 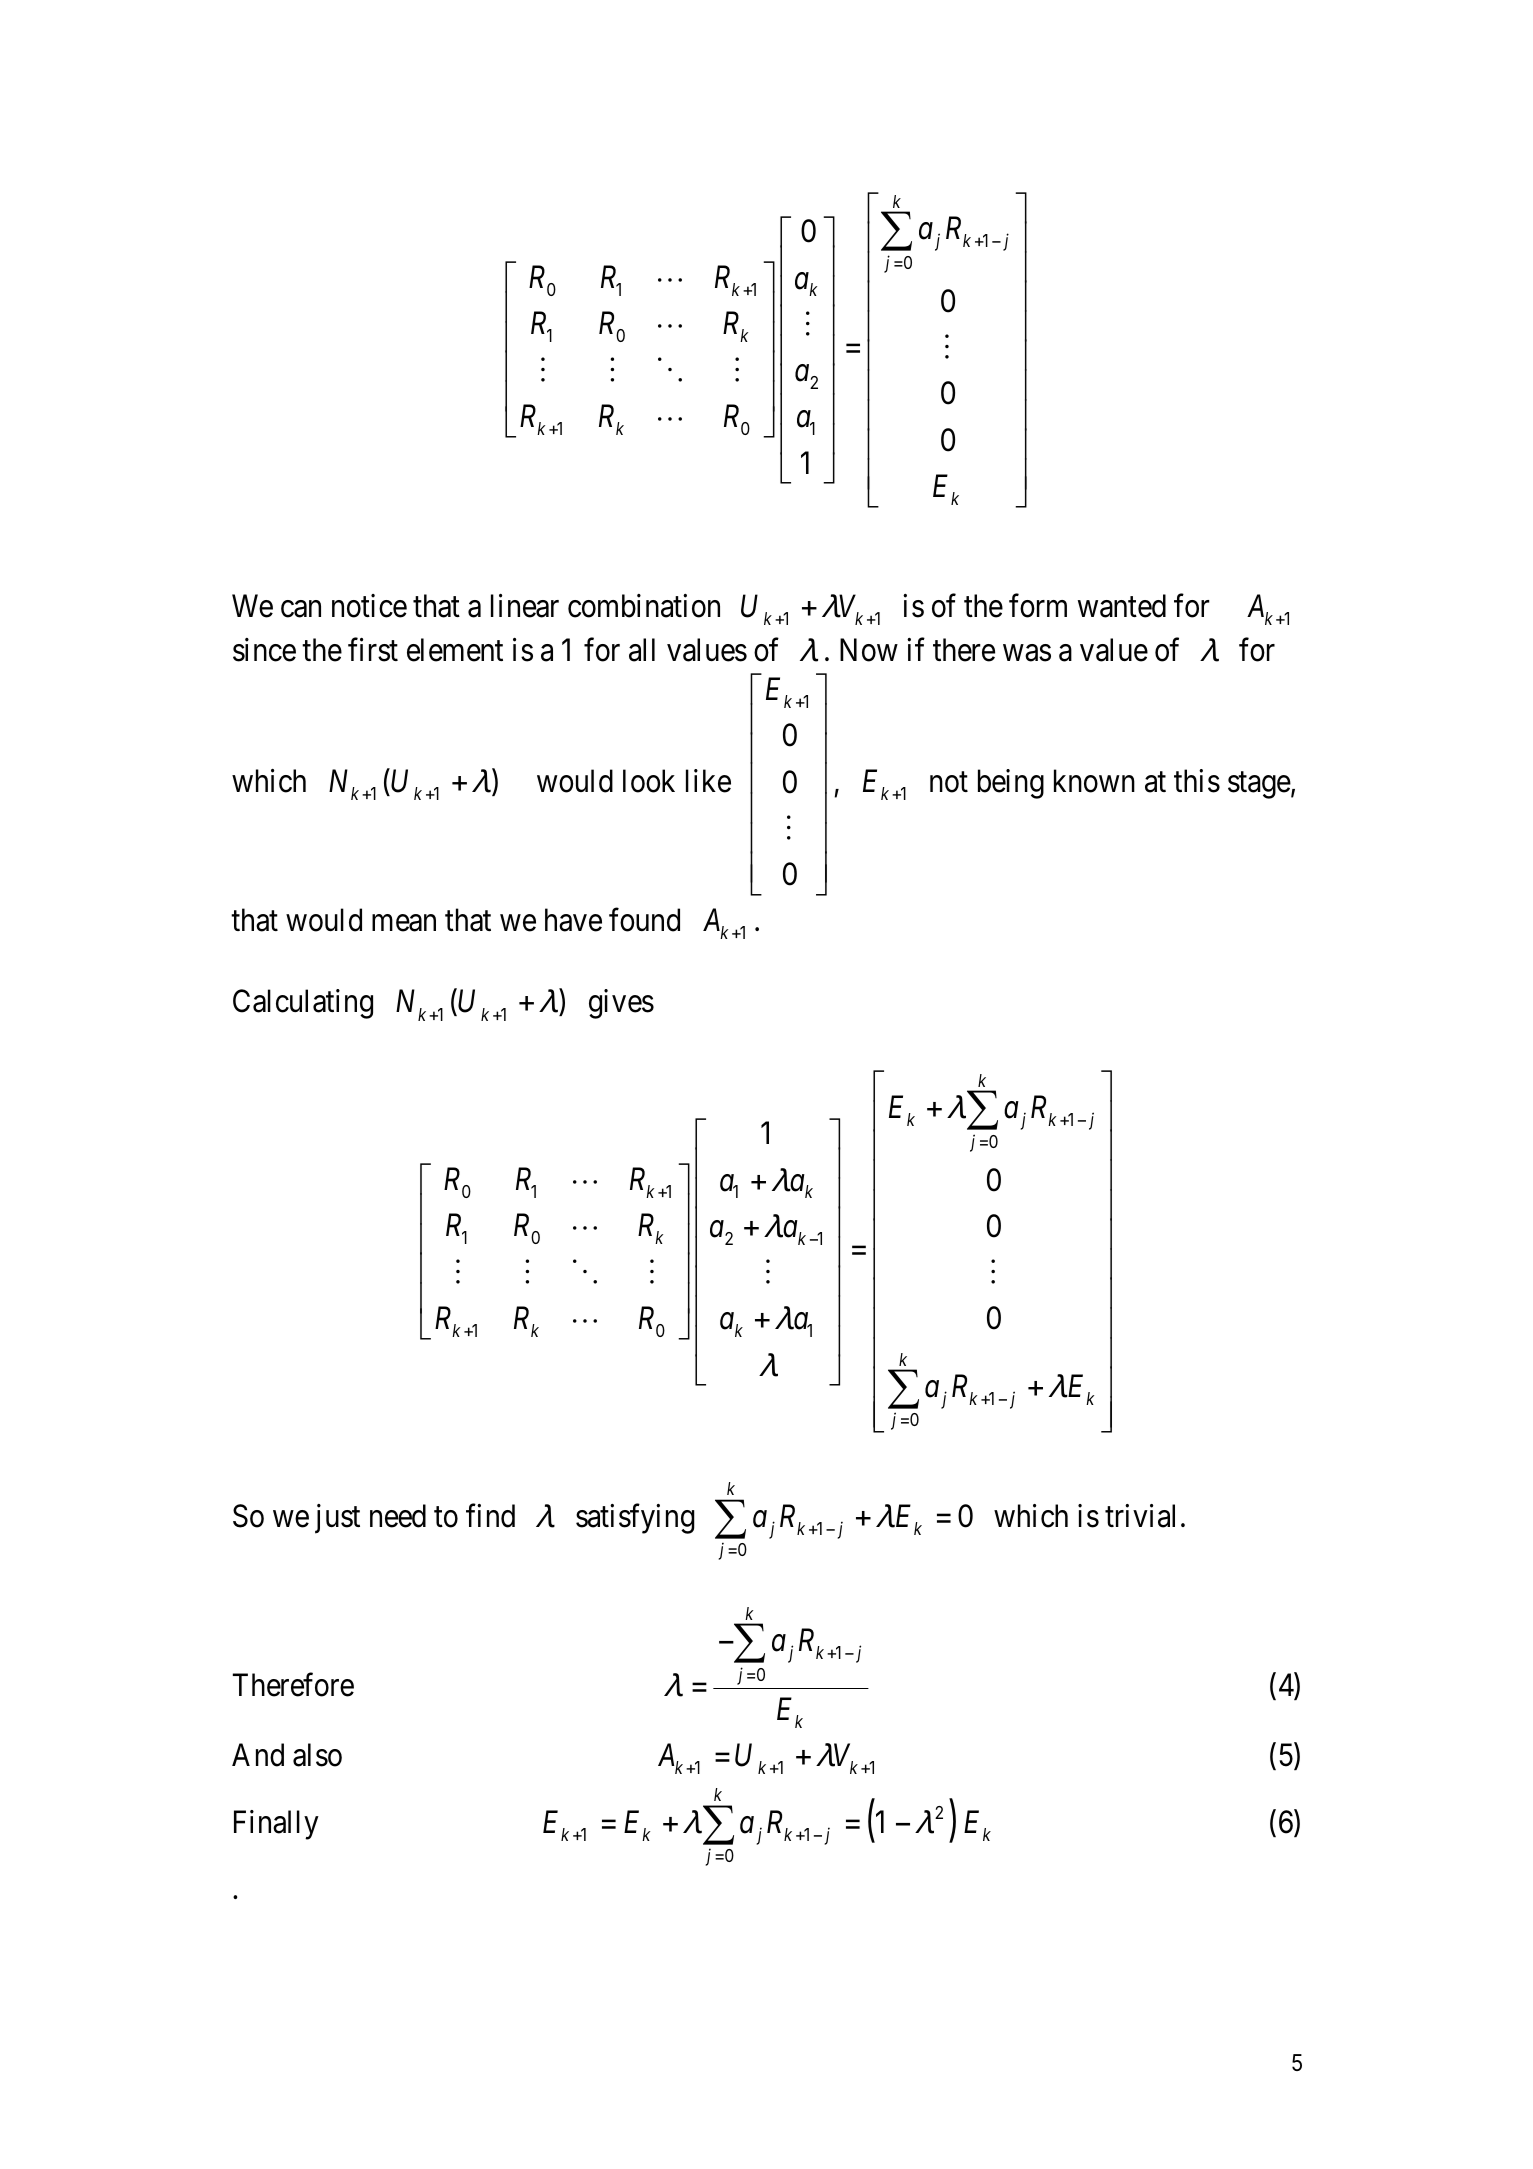 I want to click on known, so click(x=1094, y=781).
